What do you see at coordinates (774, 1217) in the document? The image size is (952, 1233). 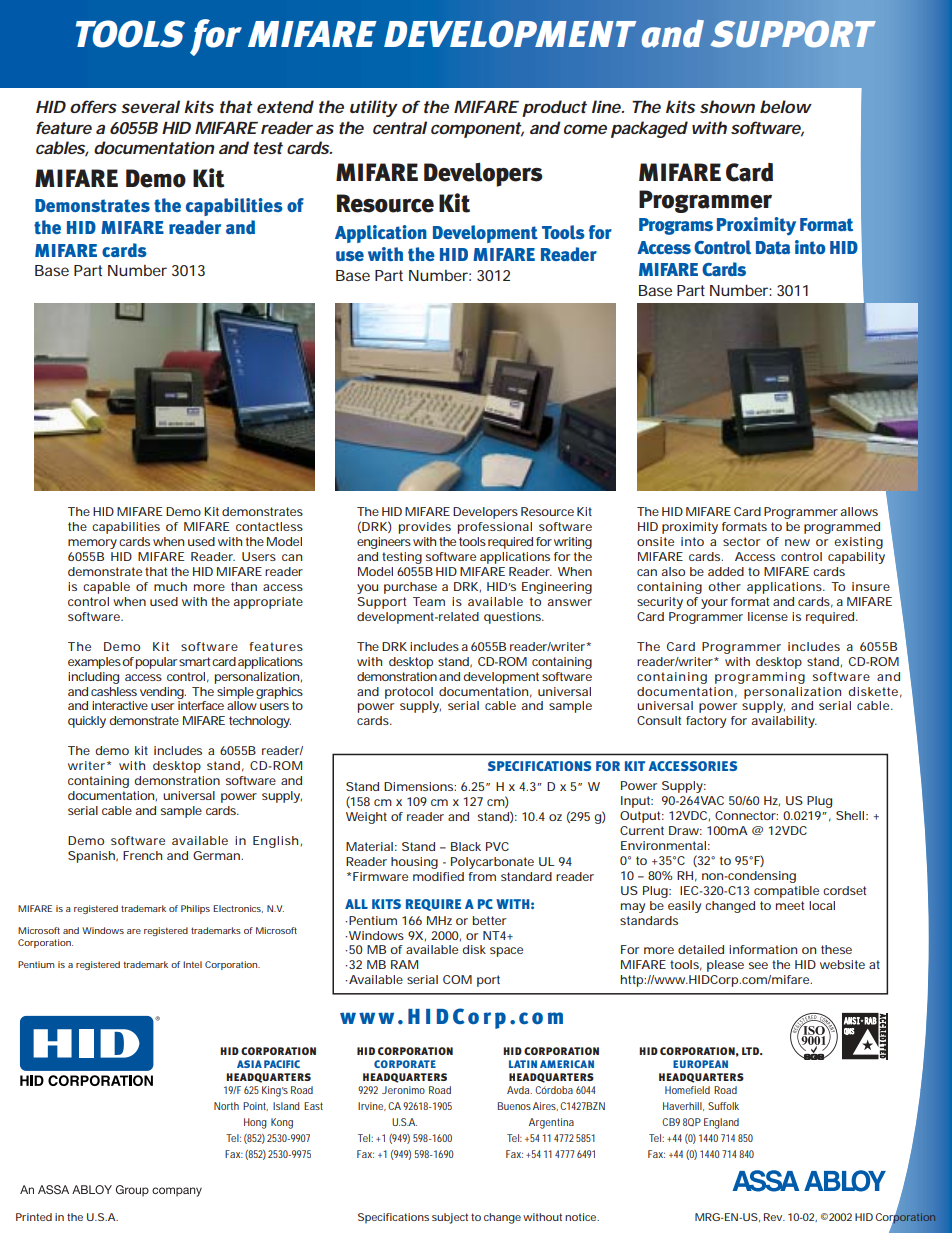 I see `Rev` at bounding box center [774, 1217].
